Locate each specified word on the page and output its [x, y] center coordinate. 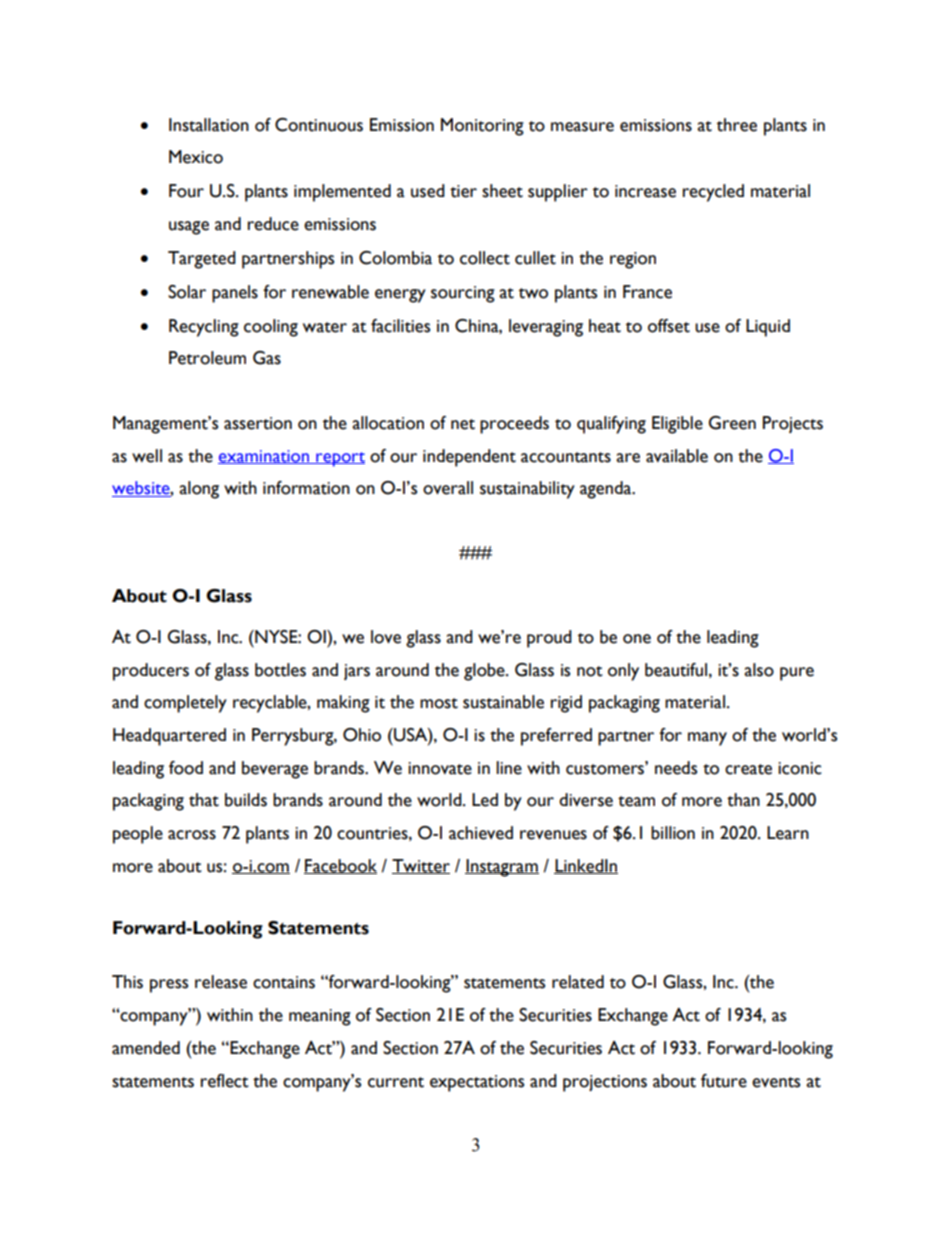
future [724, 1081]
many [707, 739]
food [186, 768]
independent [469, 458]
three [737, 125]
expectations [477, 1083]
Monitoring [482, 127]
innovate [440, 768]
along [199, 490]
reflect [225, 1081]
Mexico [196, 157]
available [677, 456]
